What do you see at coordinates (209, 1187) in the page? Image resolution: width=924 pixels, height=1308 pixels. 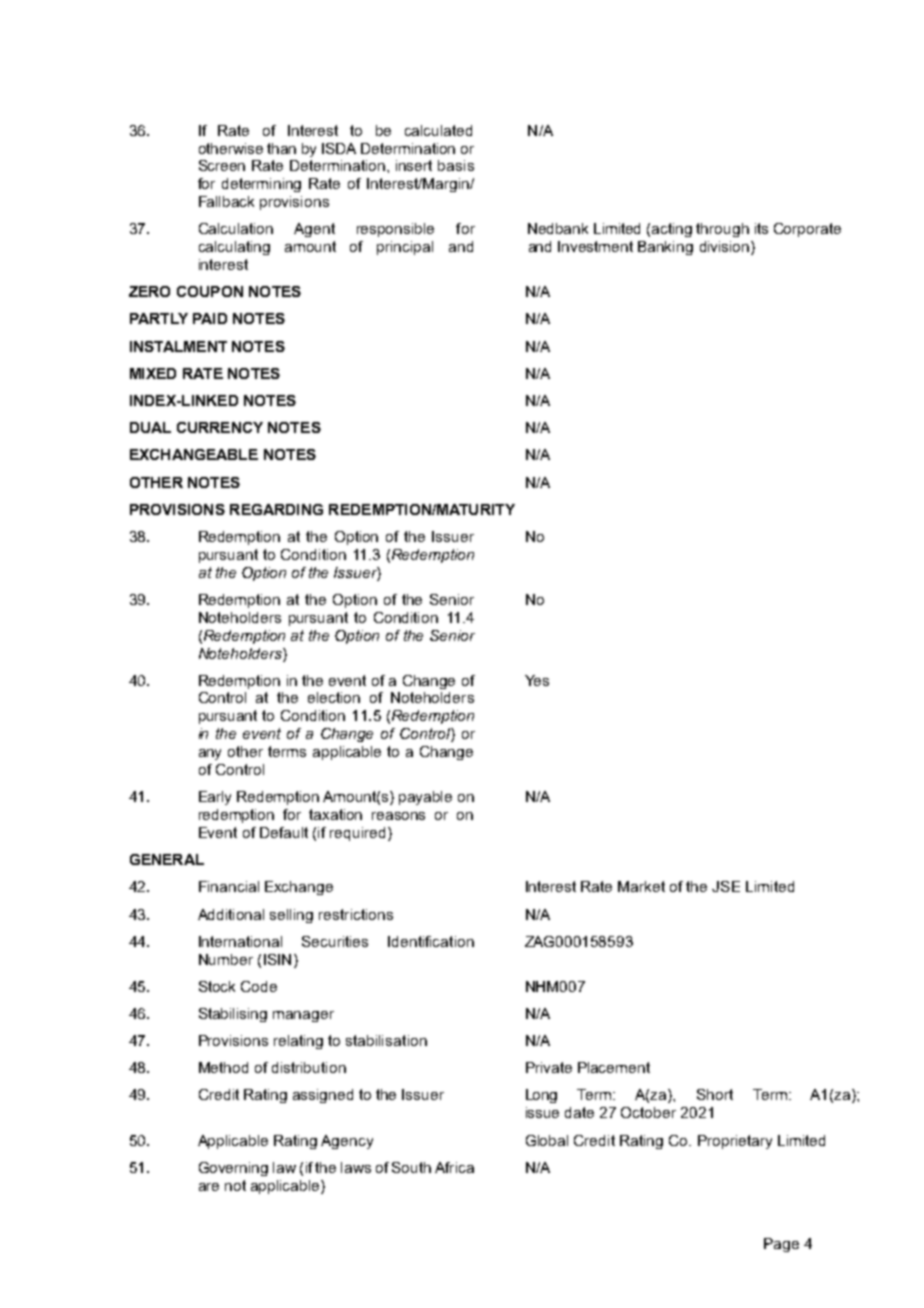 I see `are` at bounding box center [209, 1187].
